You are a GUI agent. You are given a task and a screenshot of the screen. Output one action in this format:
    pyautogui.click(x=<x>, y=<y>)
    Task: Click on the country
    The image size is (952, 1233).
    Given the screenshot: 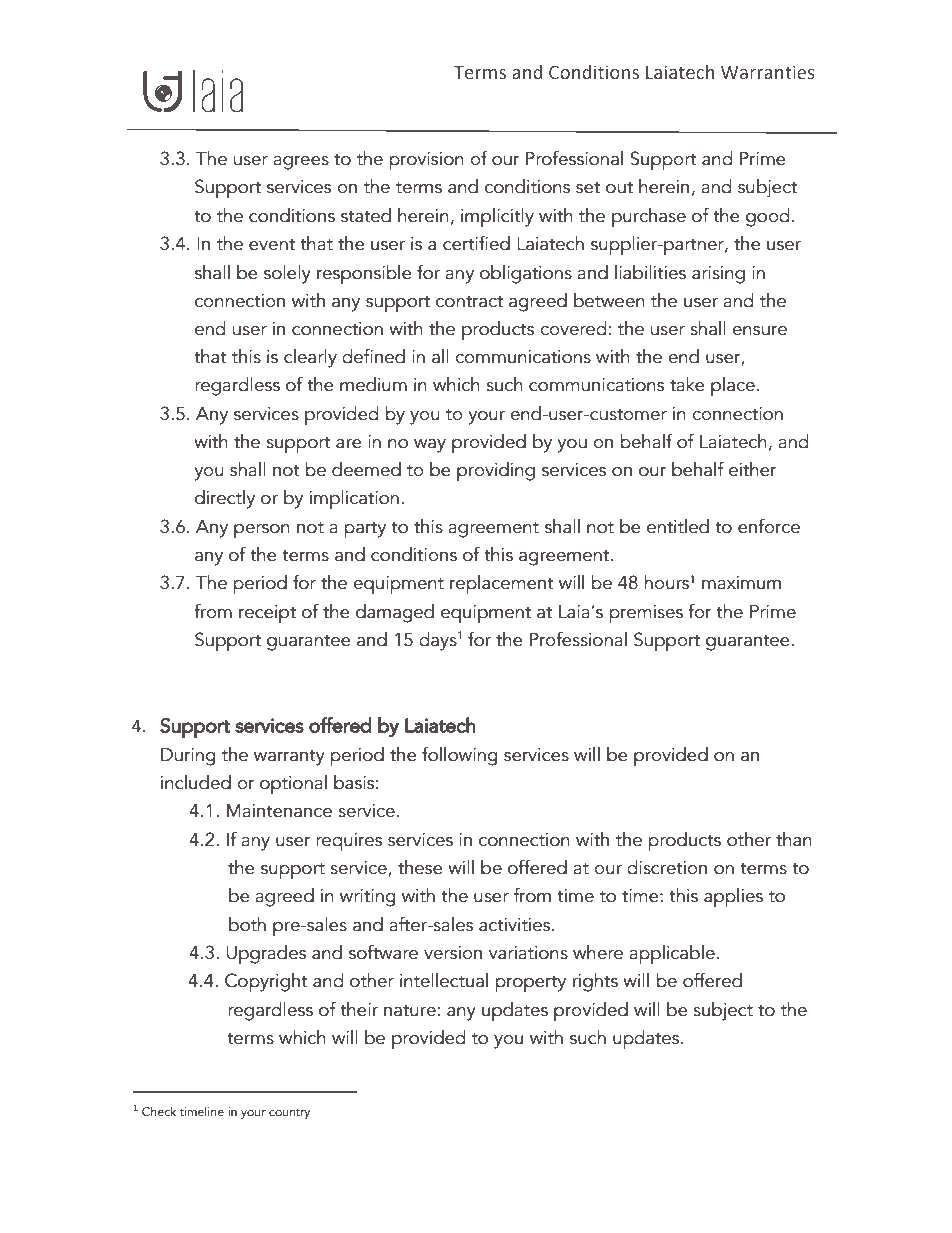 What is the action you would take?
    pyautogui.click(x=289, y=1113)
